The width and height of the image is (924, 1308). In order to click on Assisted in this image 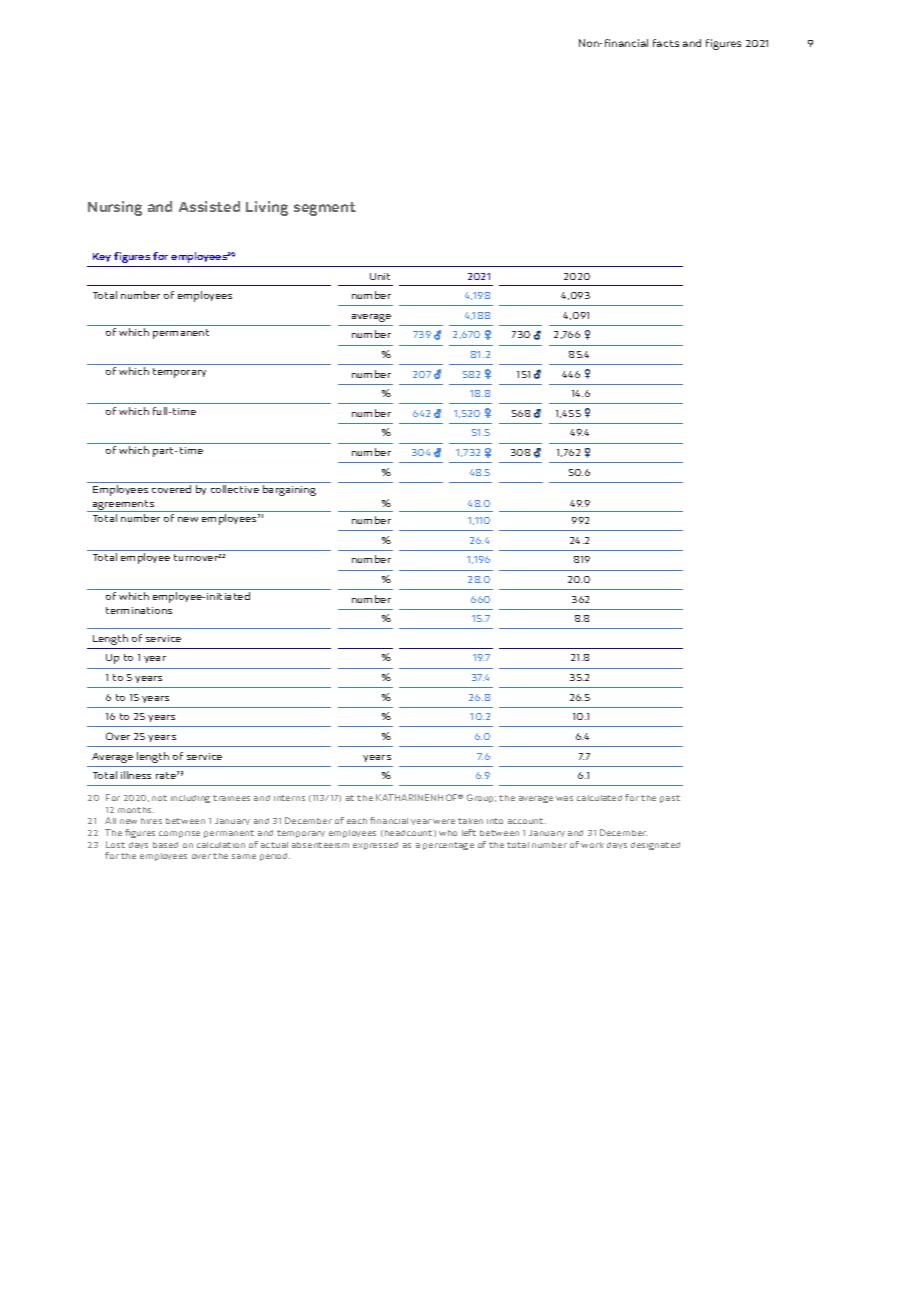, I will do `click(209, 206)`.
